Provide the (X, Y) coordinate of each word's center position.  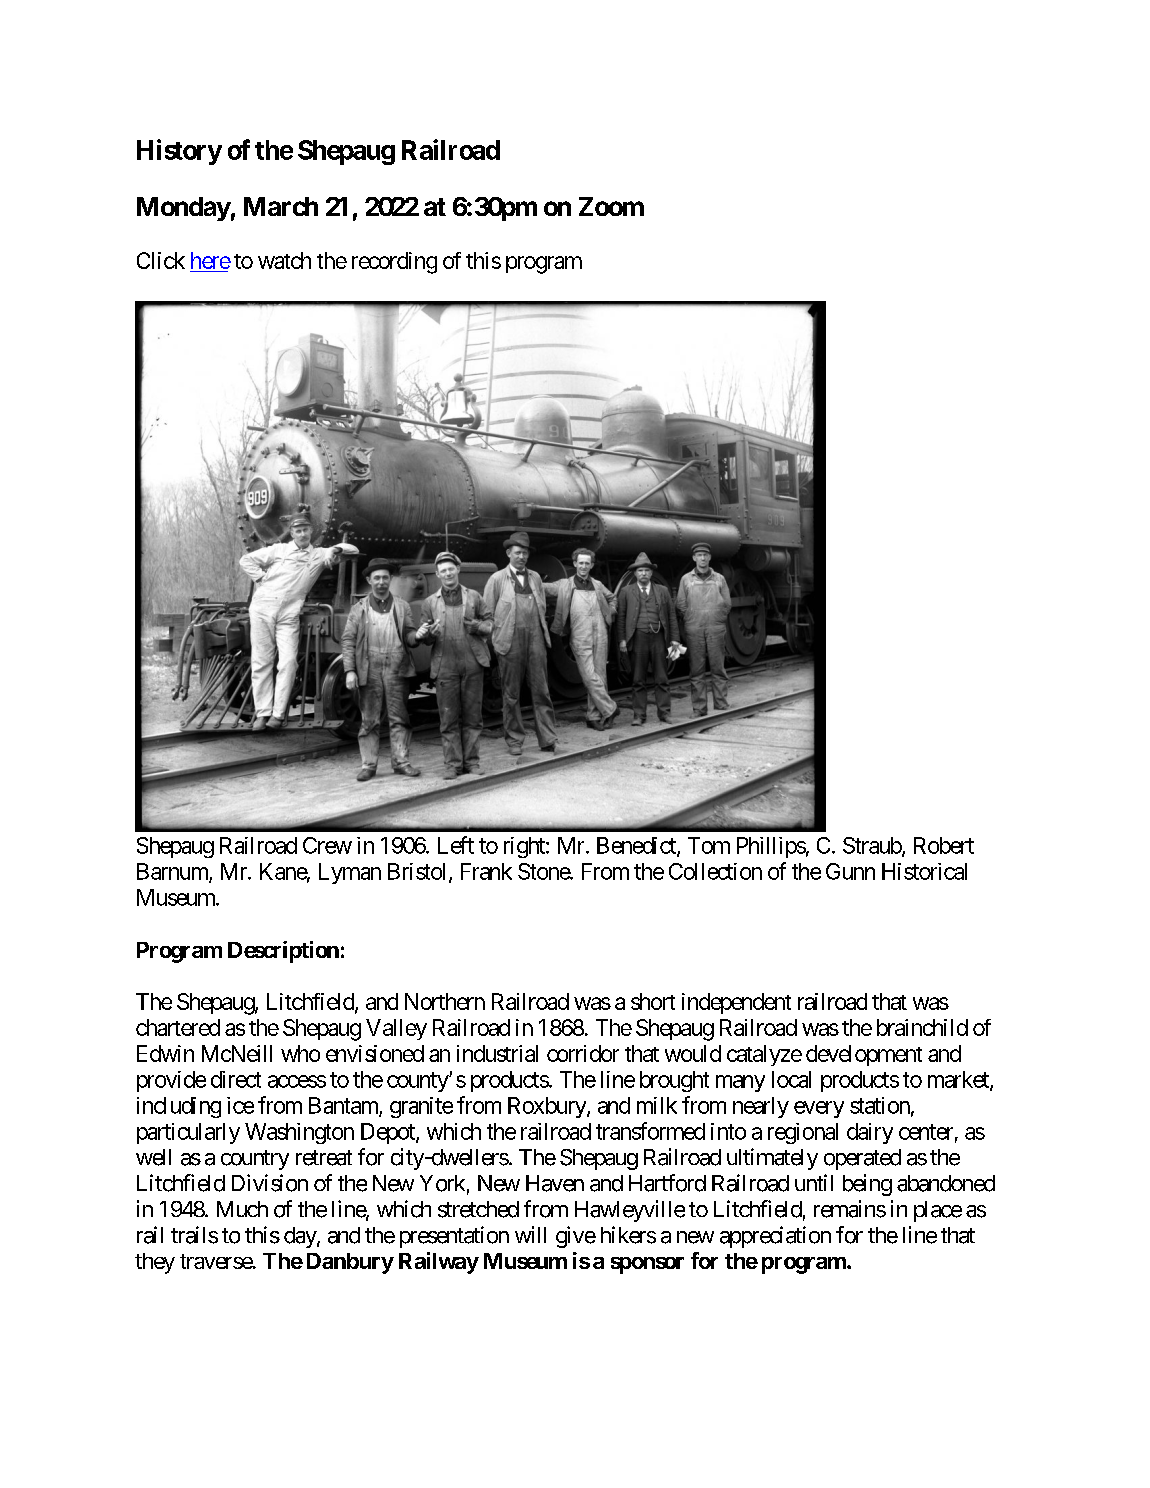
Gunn (850, 871)
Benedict (637, 846)
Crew (327, 845)
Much (242, 1209)
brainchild (922, 1027)
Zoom (611, 206)
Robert (944, 845)
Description (283, 952)
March (281, 206)
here (211, 260)
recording (394, 263)
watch (284, 260)
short (653, 1001)
